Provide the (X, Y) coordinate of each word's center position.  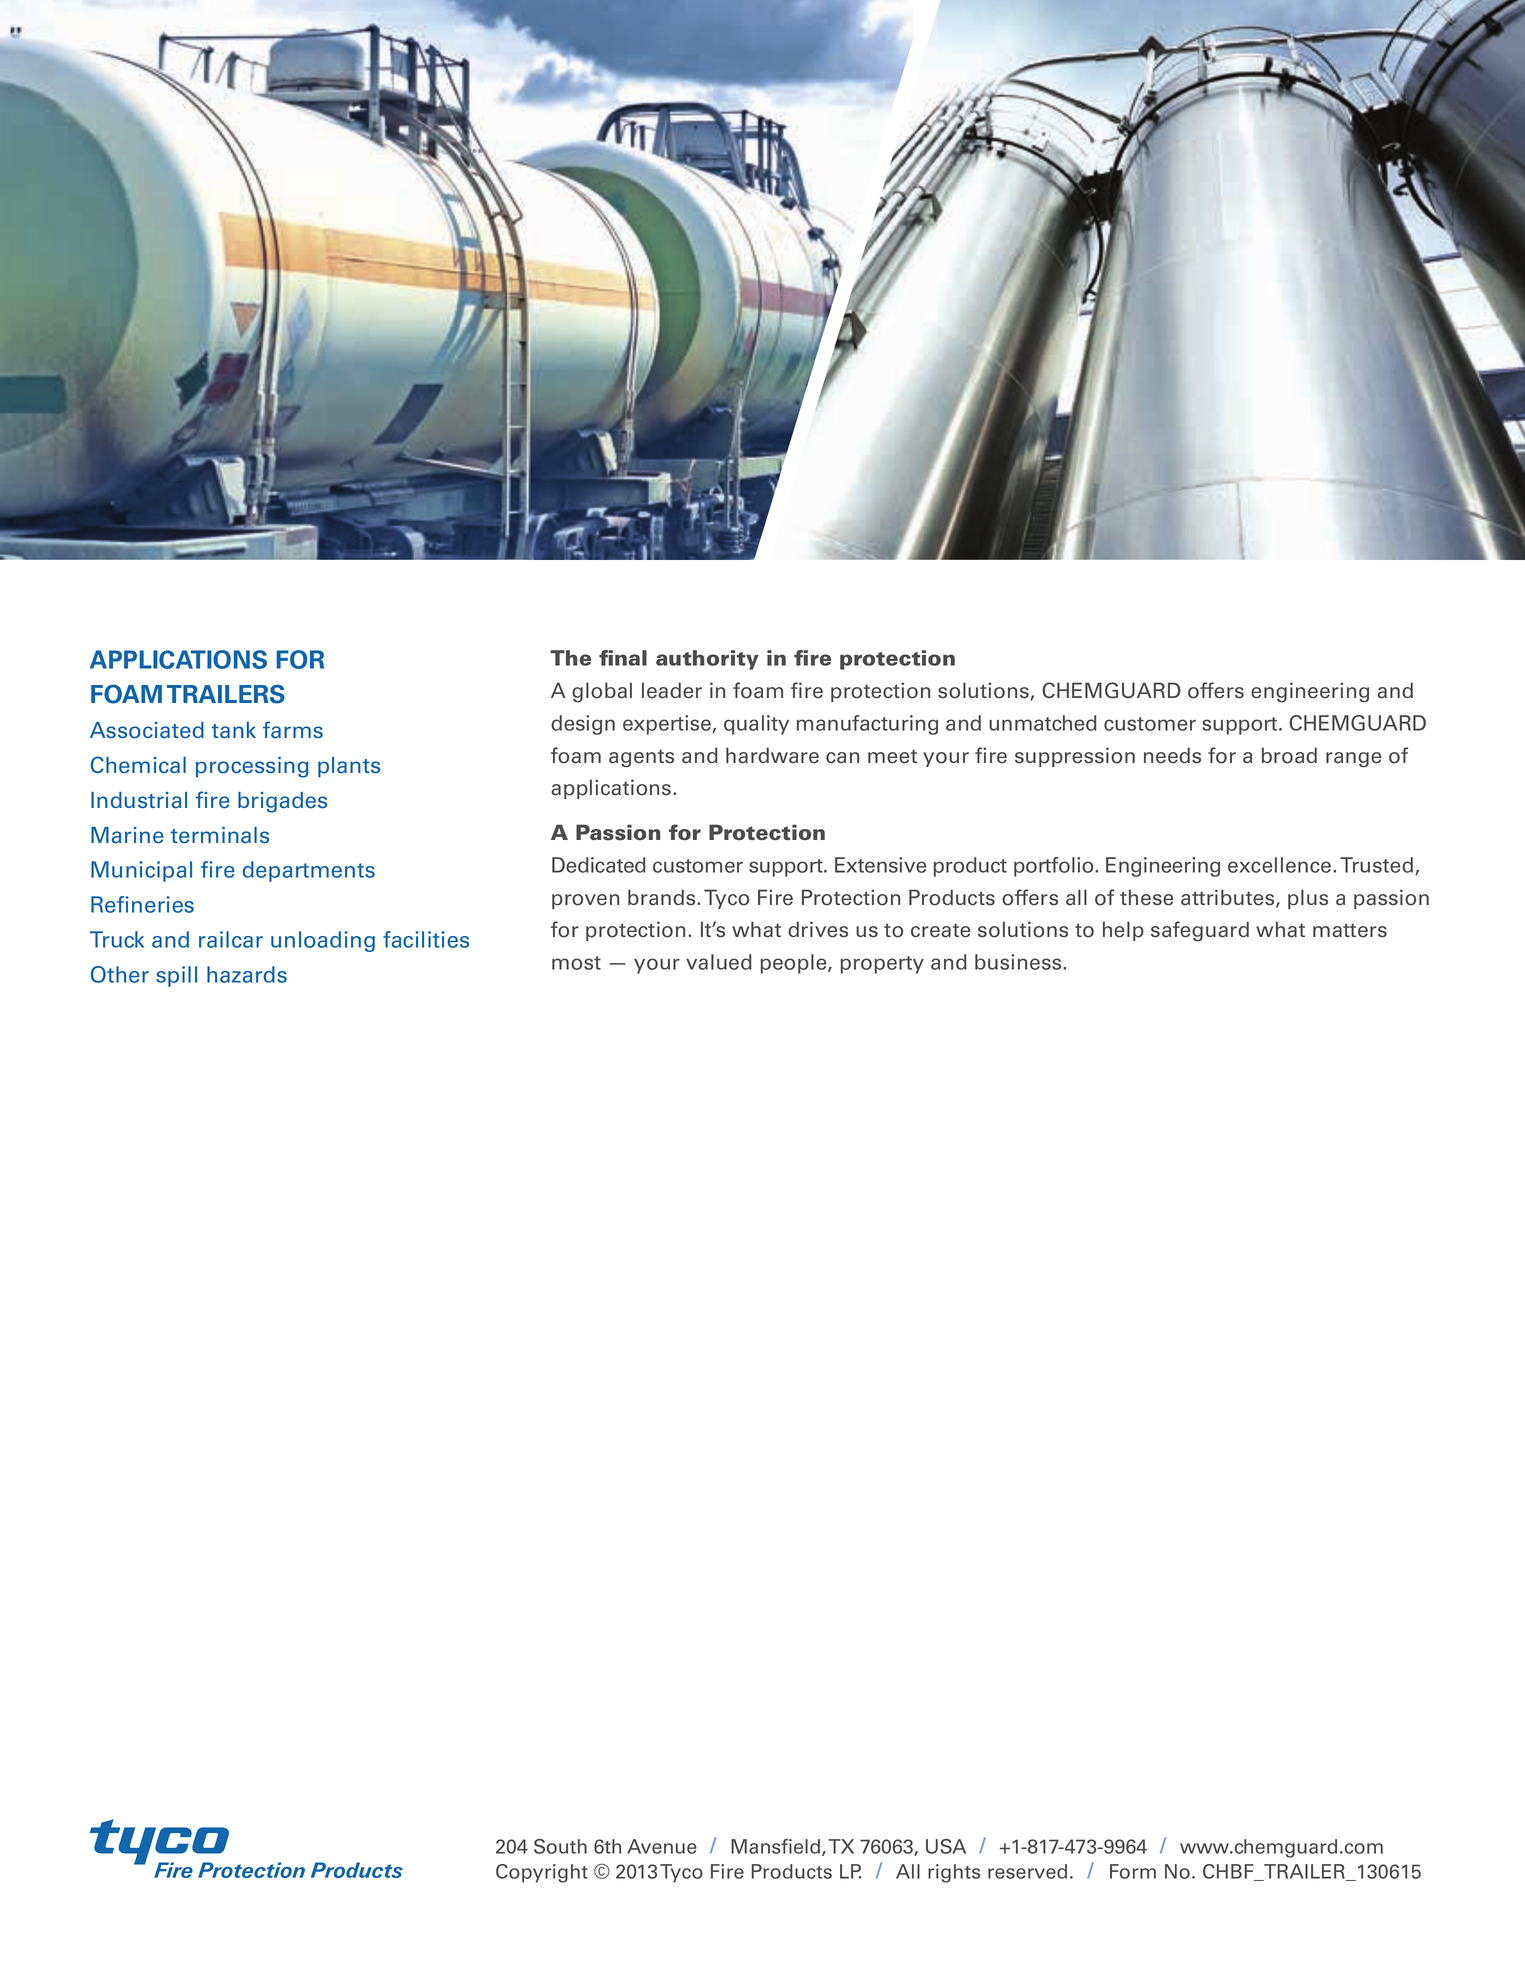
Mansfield (775, 1846)
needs (1172, 755)
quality (756, 725)
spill (176, 976)
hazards (247, 974)
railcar (231, 939)
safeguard (1200, 931)
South (560, 1846)
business (1019, 962)
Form (1133, 1871)
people (795, 964)
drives (818, 929)
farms (293, 730)
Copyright (542, 1873)
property (882, 965)
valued (719, 962)
